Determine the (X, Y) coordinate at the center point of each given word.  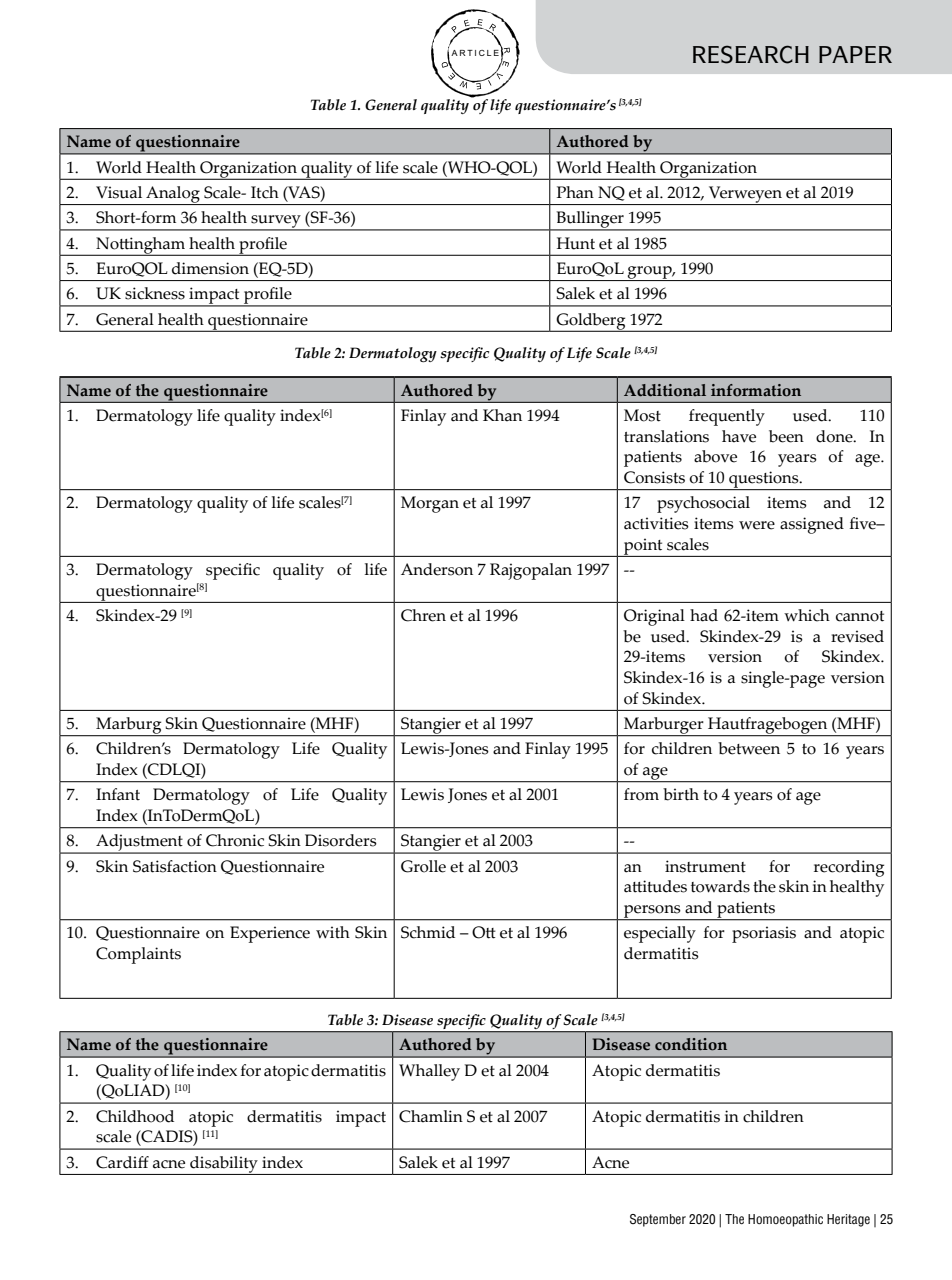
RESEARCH (751, 54)
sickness (155, 293)
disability (224, 1165)
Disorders (341, 840)
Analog (173, 195)
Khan (502, 415)
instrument (705, 866)
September (658, 1220)
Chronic (235, 840)
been (786, 436)
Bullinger (590, 220)
